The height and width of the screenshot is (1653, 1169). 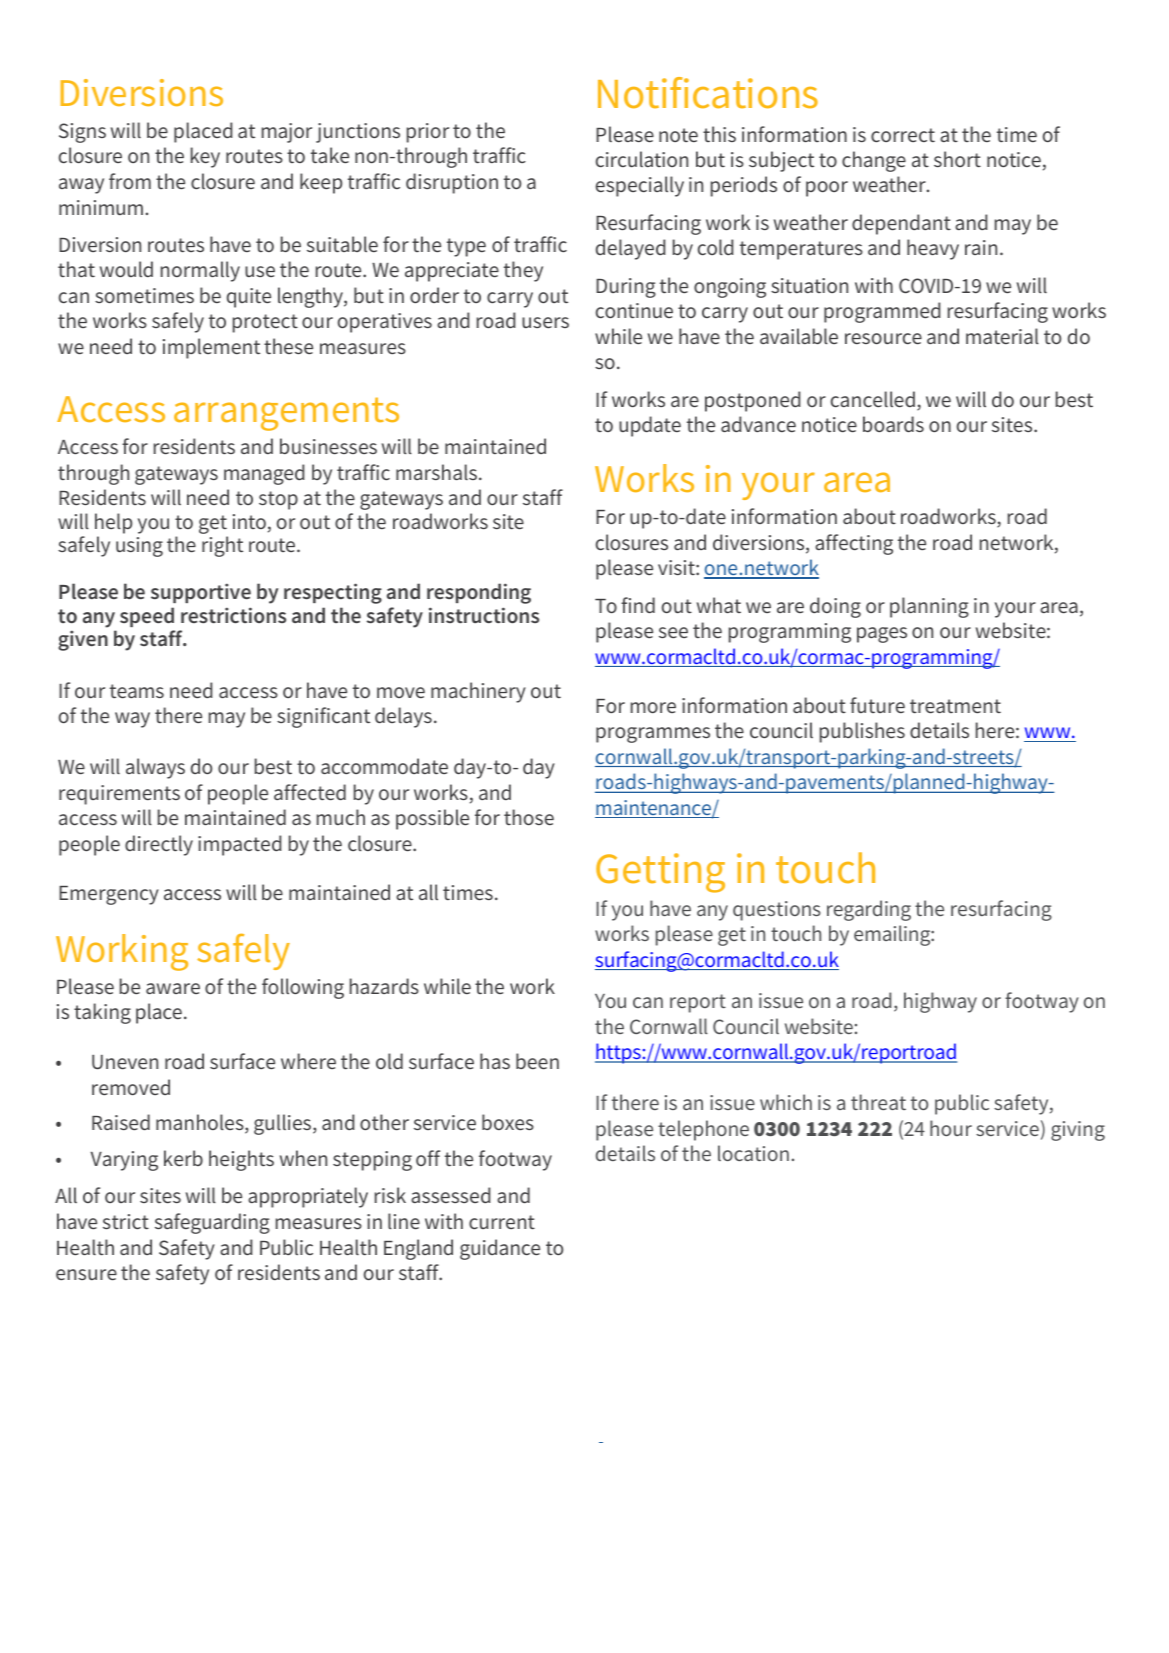 What do you see at coordinates (893, 424) in the screenshot?
I see `boards` at bounding box center [893, 424].
